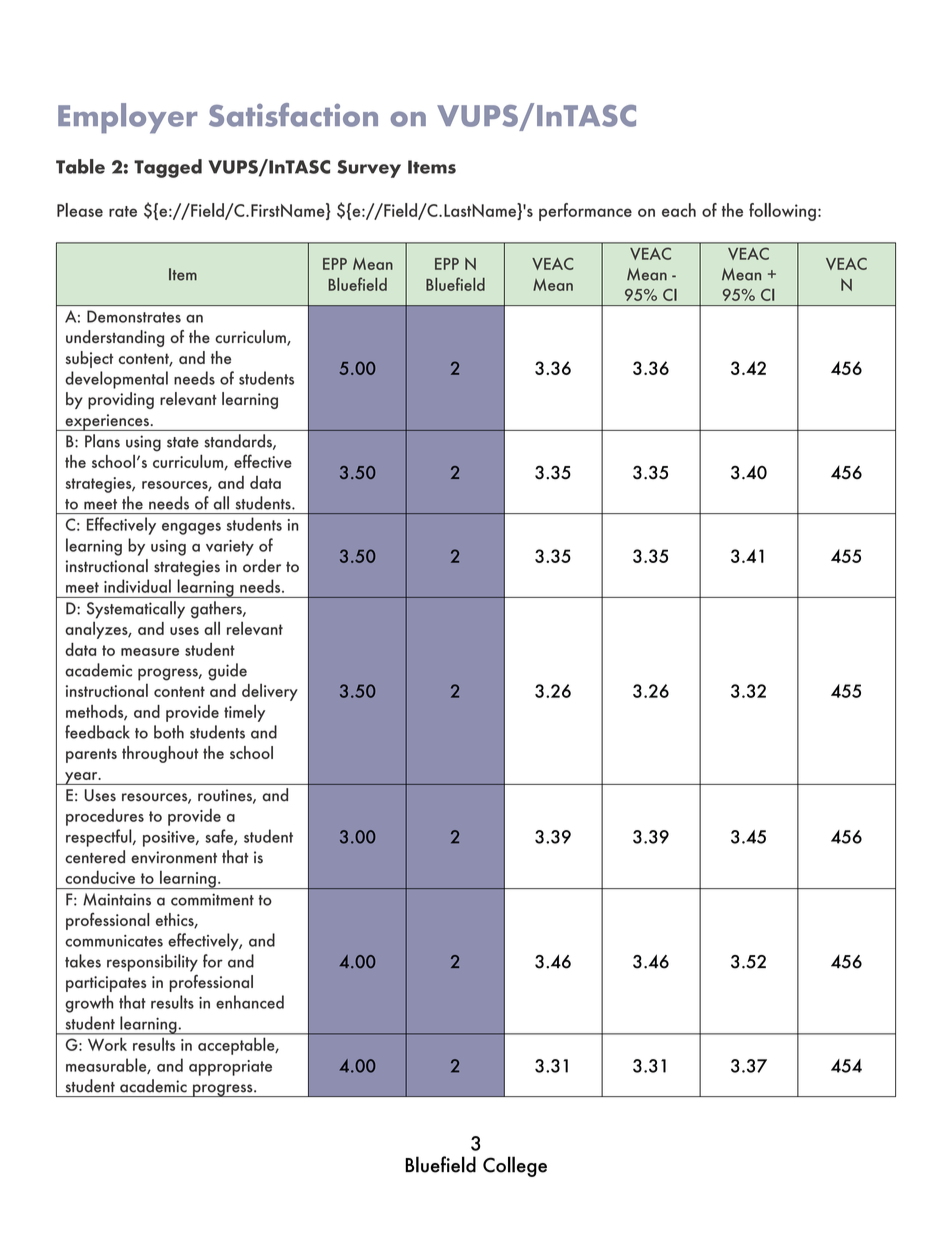  What do you see at coordinates (515, 1166) in the document?
I see `College` at bounding box center [515, 1166].
